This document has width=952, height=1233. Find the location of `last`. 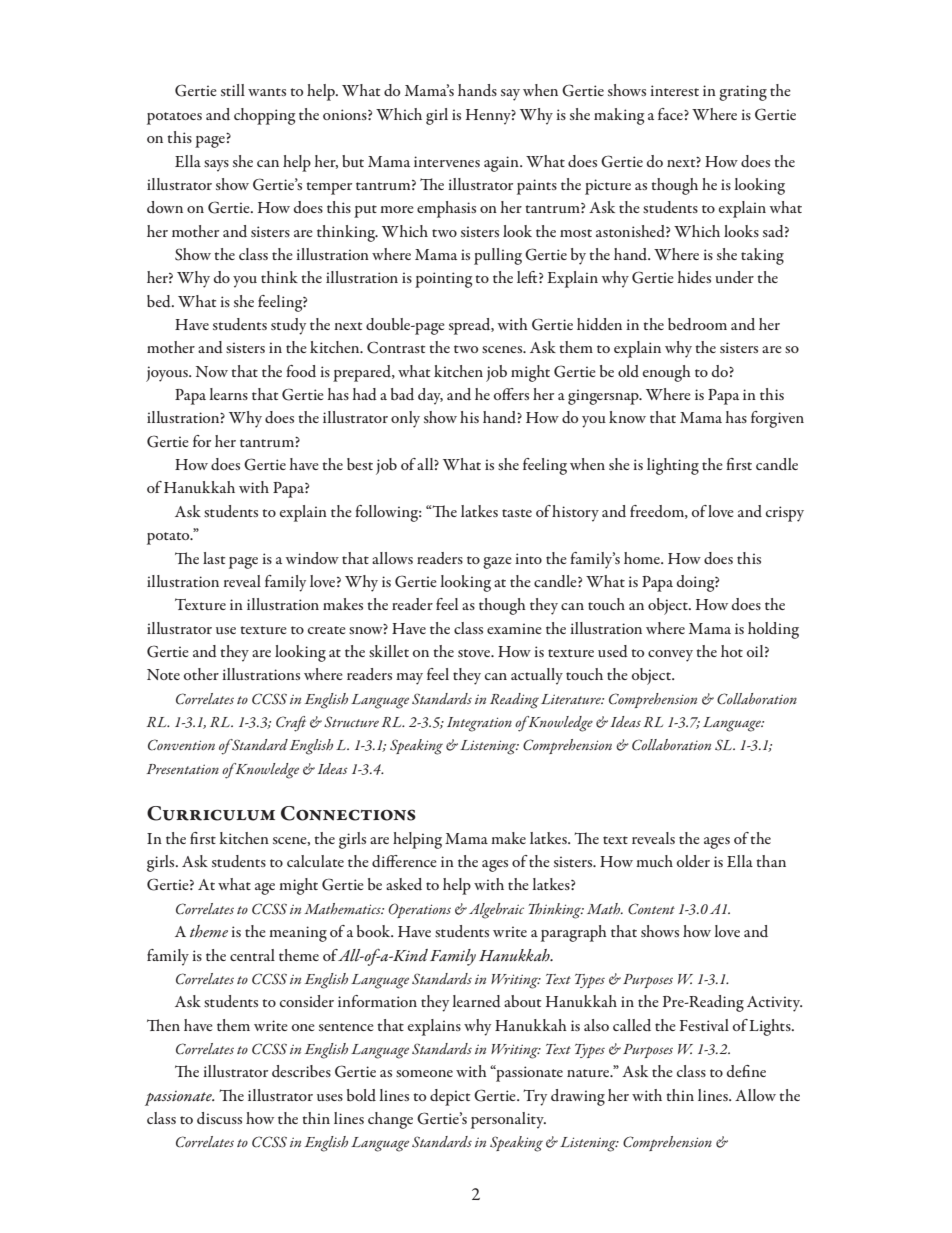

last is located at coordinates (214, 558).
